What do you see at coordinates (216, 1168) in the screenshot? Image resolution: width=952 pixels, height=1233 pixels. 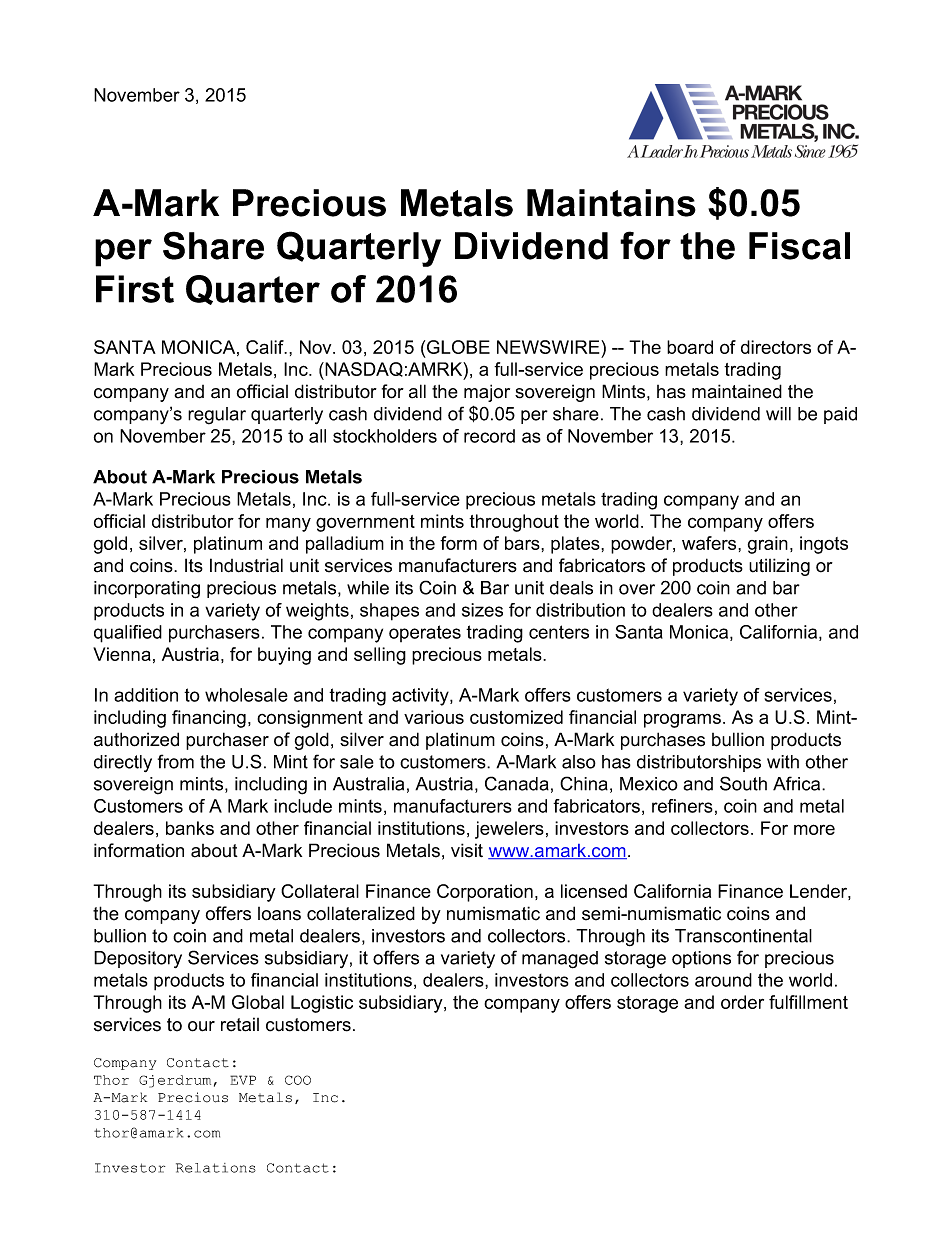 I see `Relations` at bounding box center [216, 1168].
